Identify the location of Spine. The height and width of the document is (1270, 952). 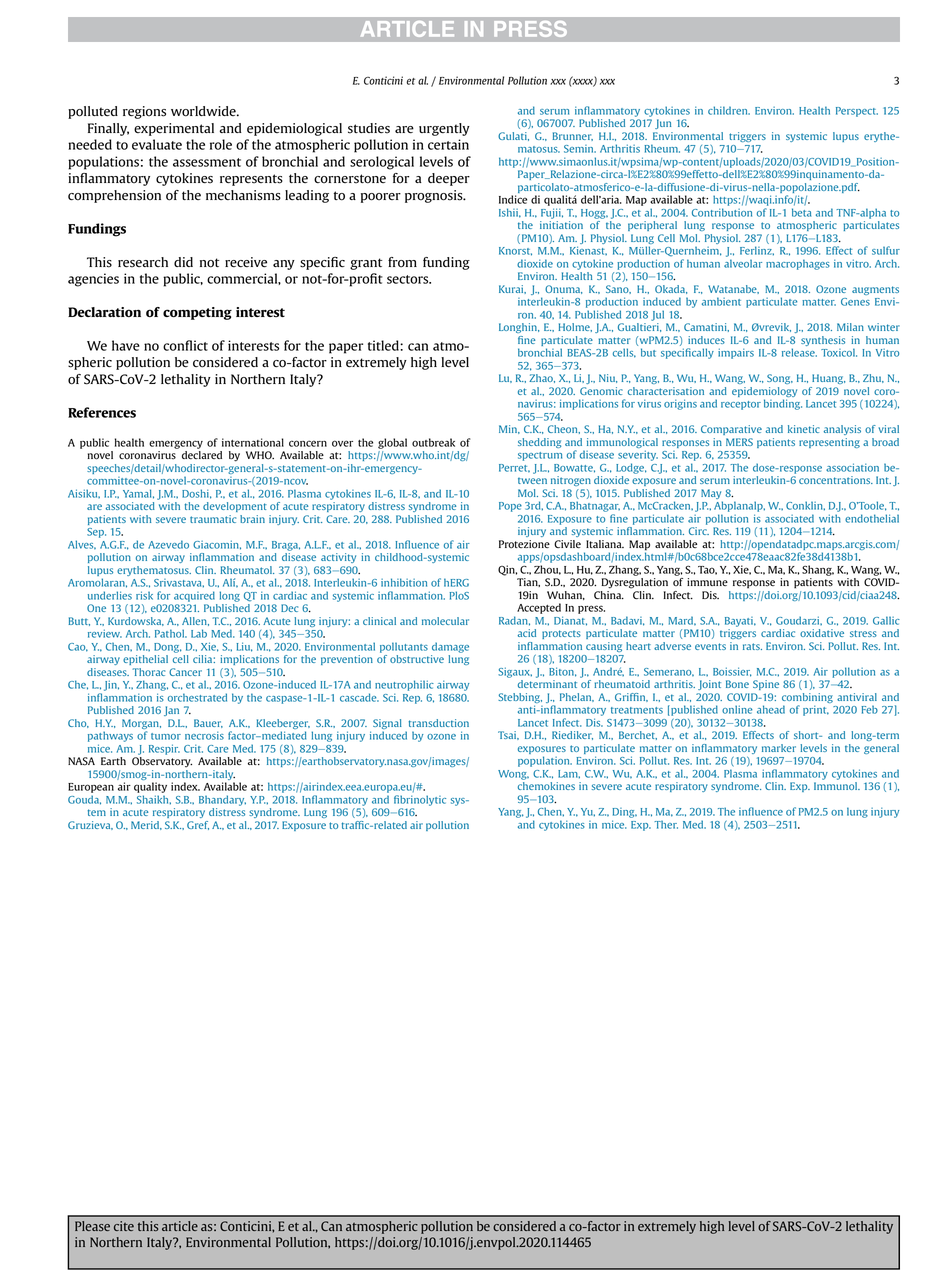
(766, 685).
